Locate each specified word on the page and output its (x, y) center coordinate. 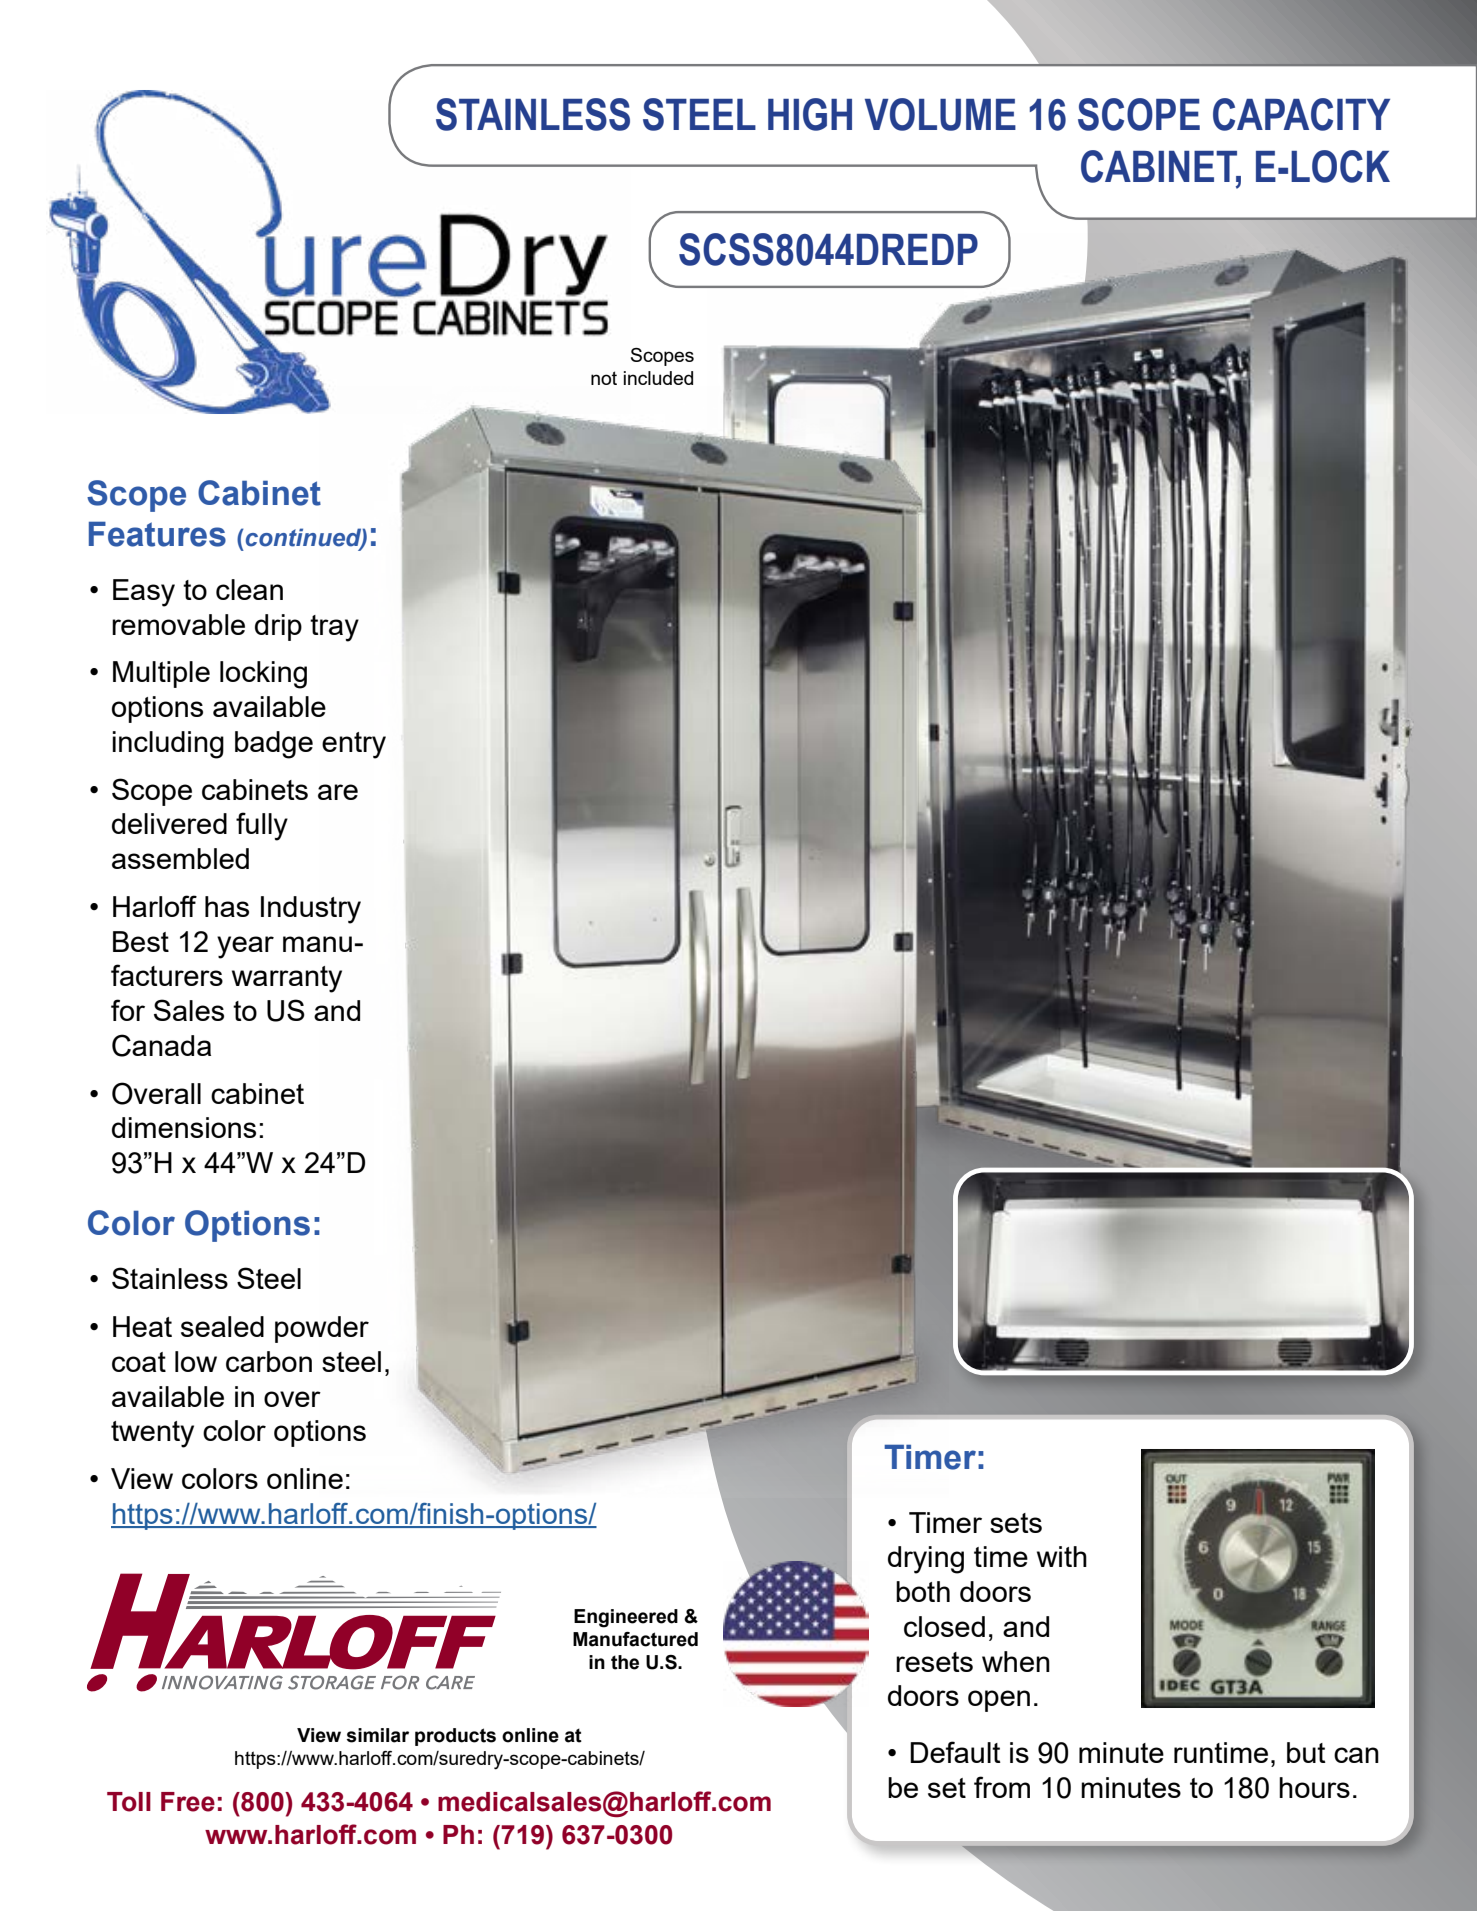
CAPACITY (1301, 114)
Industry (311, 910)
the (625, 1662)
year (245, 947)
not (604, 378)
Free (188, 1802)
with (1062, 1556)
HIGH (810, 114)
